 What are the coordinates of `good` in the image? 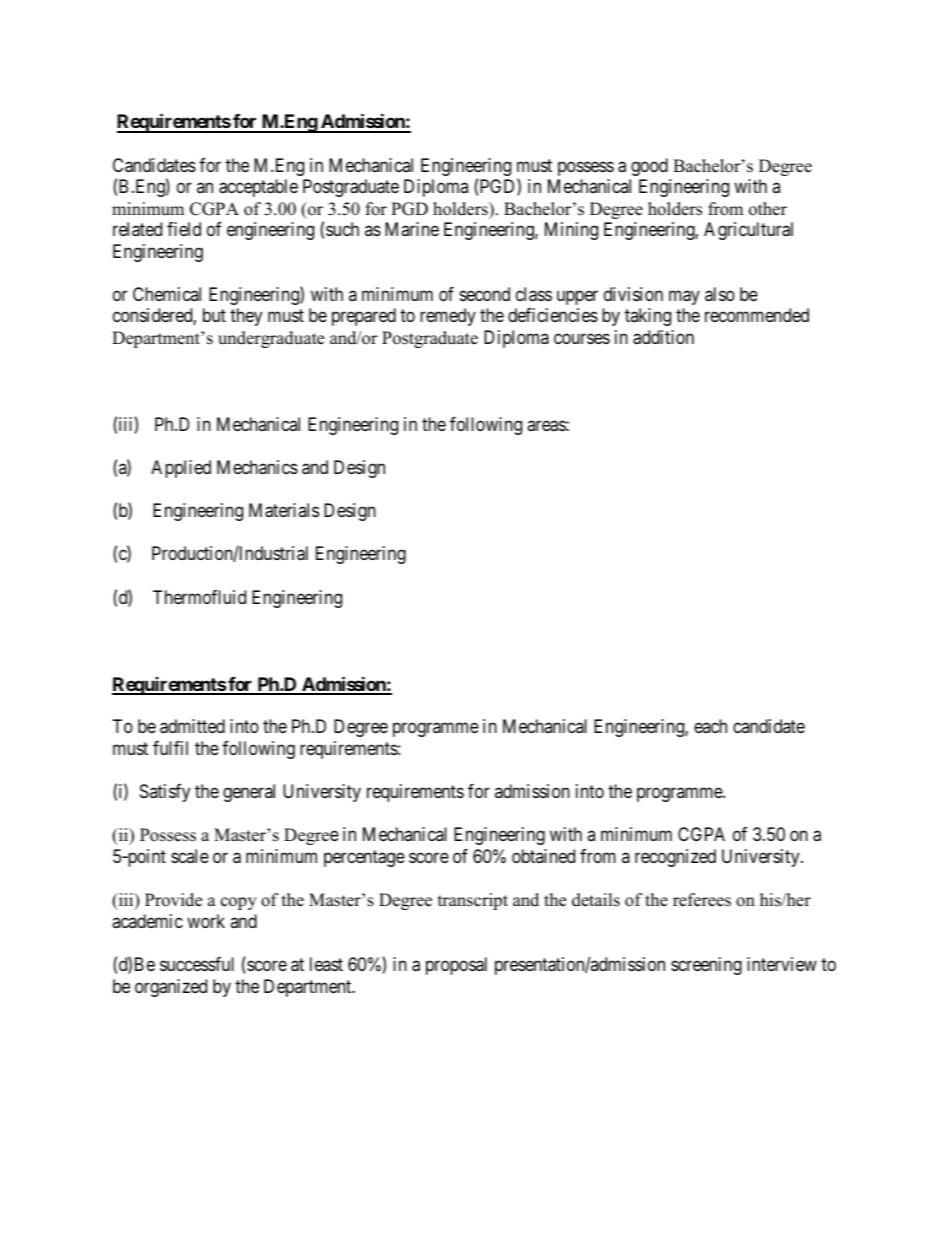 It's located at (649, 167).
